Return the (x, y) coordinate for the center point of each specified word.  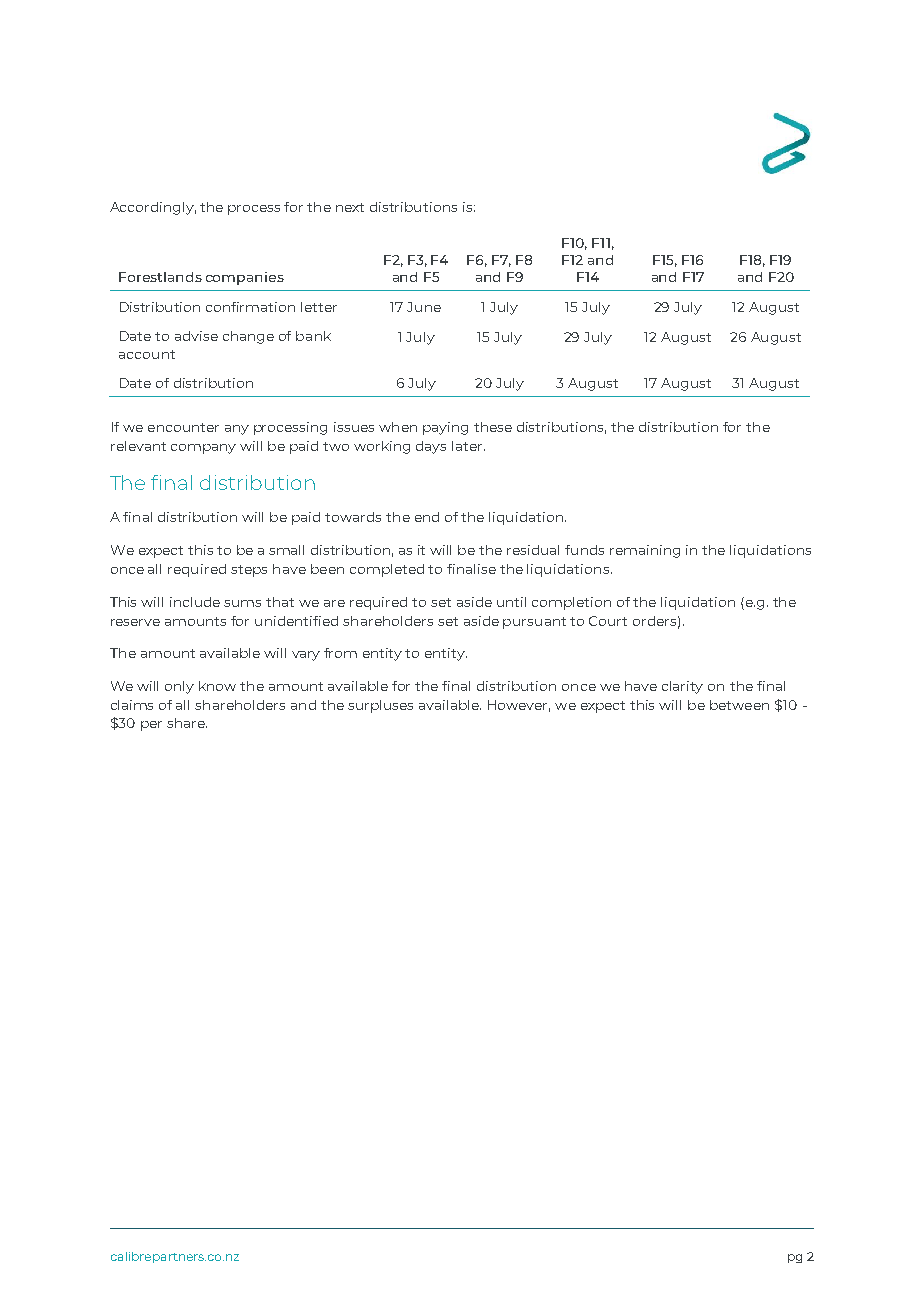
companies (245, 278)
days (431, 447)
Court (608, 621)
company (203, 449)
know (217, 686)
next (350, 207)
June (424, 307)
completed (387, 570)
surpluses (380, 706)
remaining (645, 551)
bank (313, 336)
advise (196, 336)
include (195, 602)
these (493, 427)
